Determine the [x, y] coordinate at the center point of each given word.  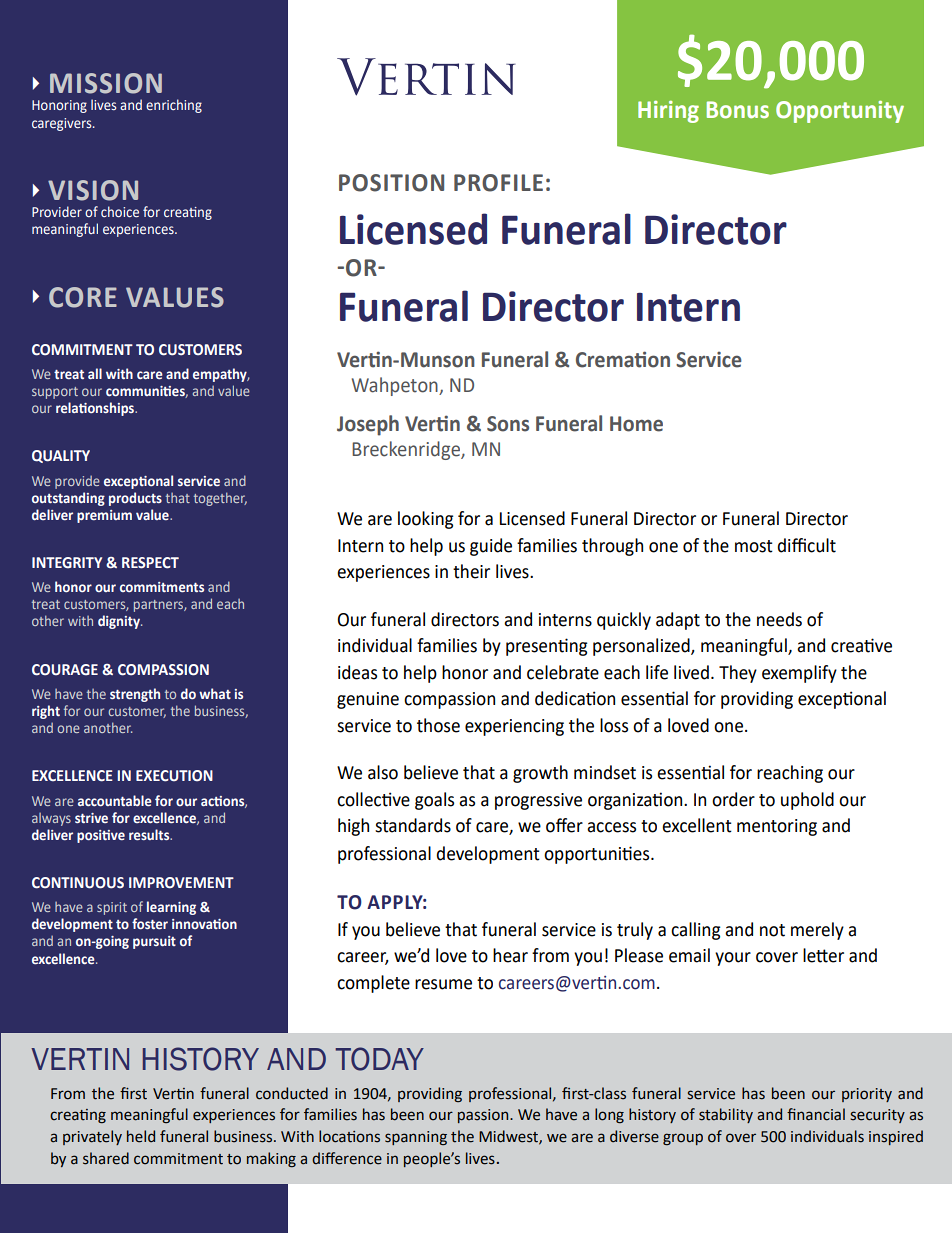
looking [425, 520]
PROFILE [498, 183]
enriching [174, 106]
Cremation [623, 359]
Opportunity [840, 112]
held [141, 1136]
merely [817, 931]
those [438, 725]
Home [636, 424]
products [135, 499]
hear [510, 955]
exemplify [799, 674]
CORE [83, 297]
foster [150, 923]
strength [135, 695]
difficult [806, 545]
